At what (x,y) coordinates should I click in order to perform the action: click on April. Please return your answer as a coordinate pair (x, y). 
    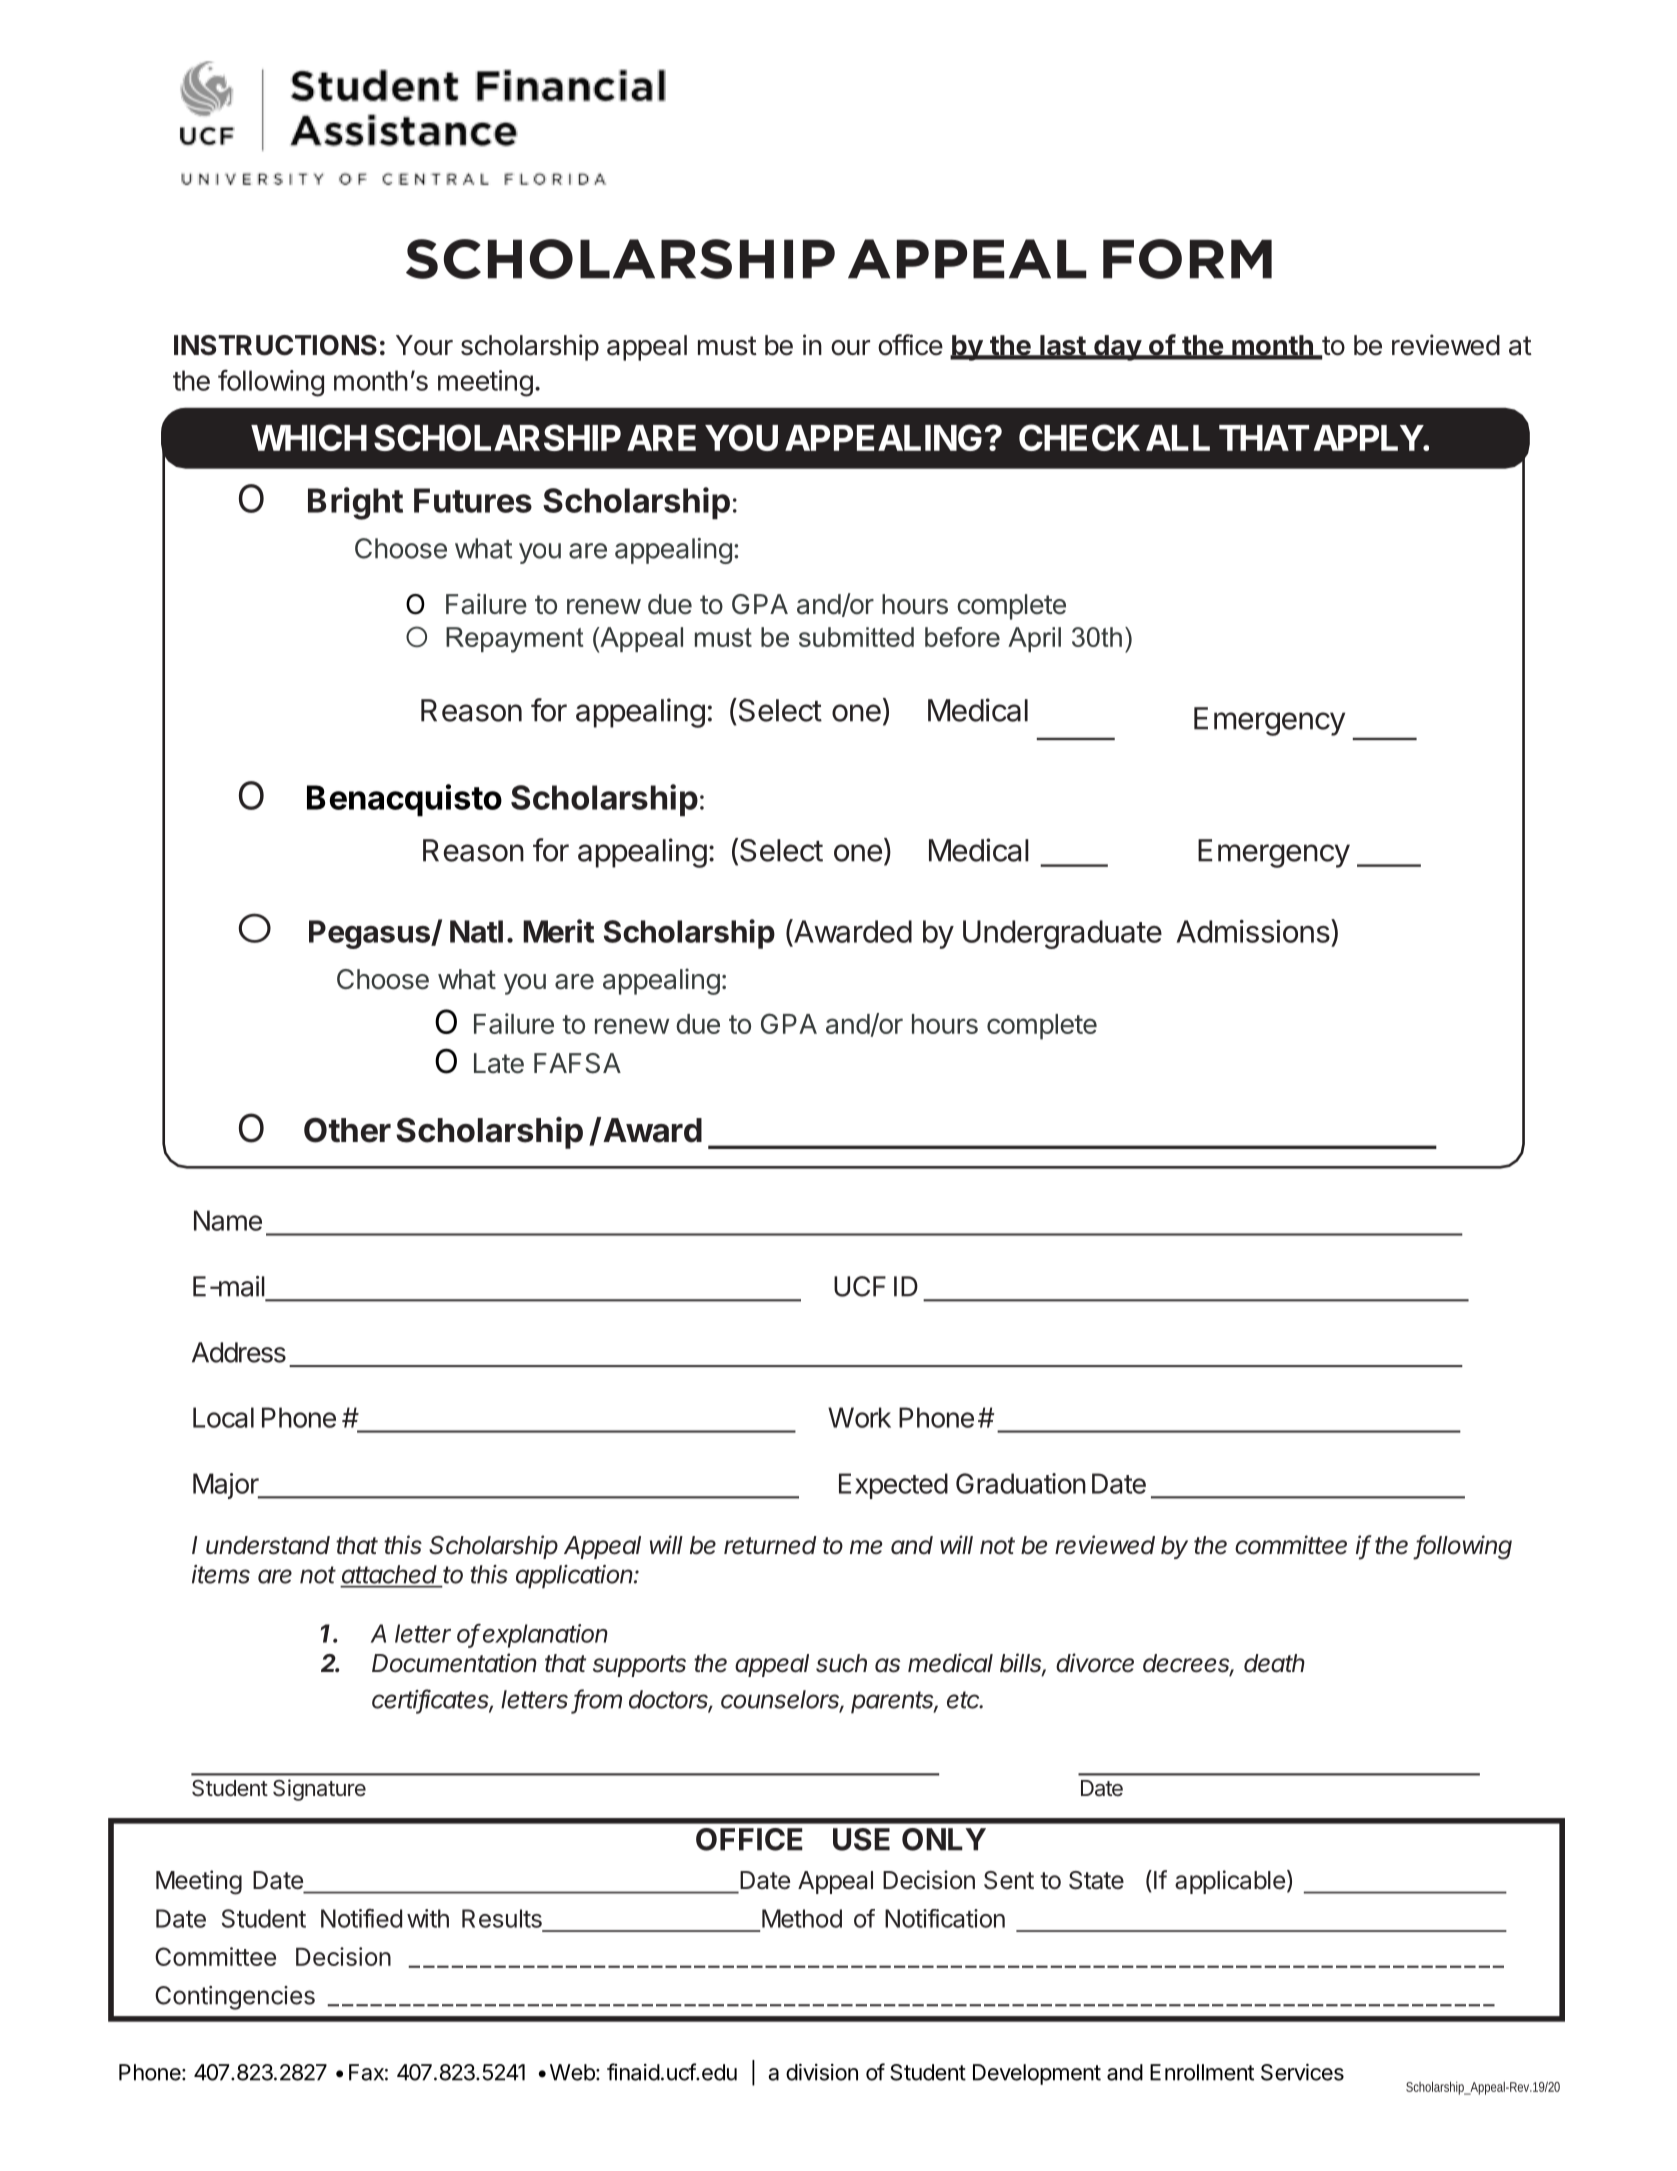
    Looking at the image, I should click on (1034, 639).
